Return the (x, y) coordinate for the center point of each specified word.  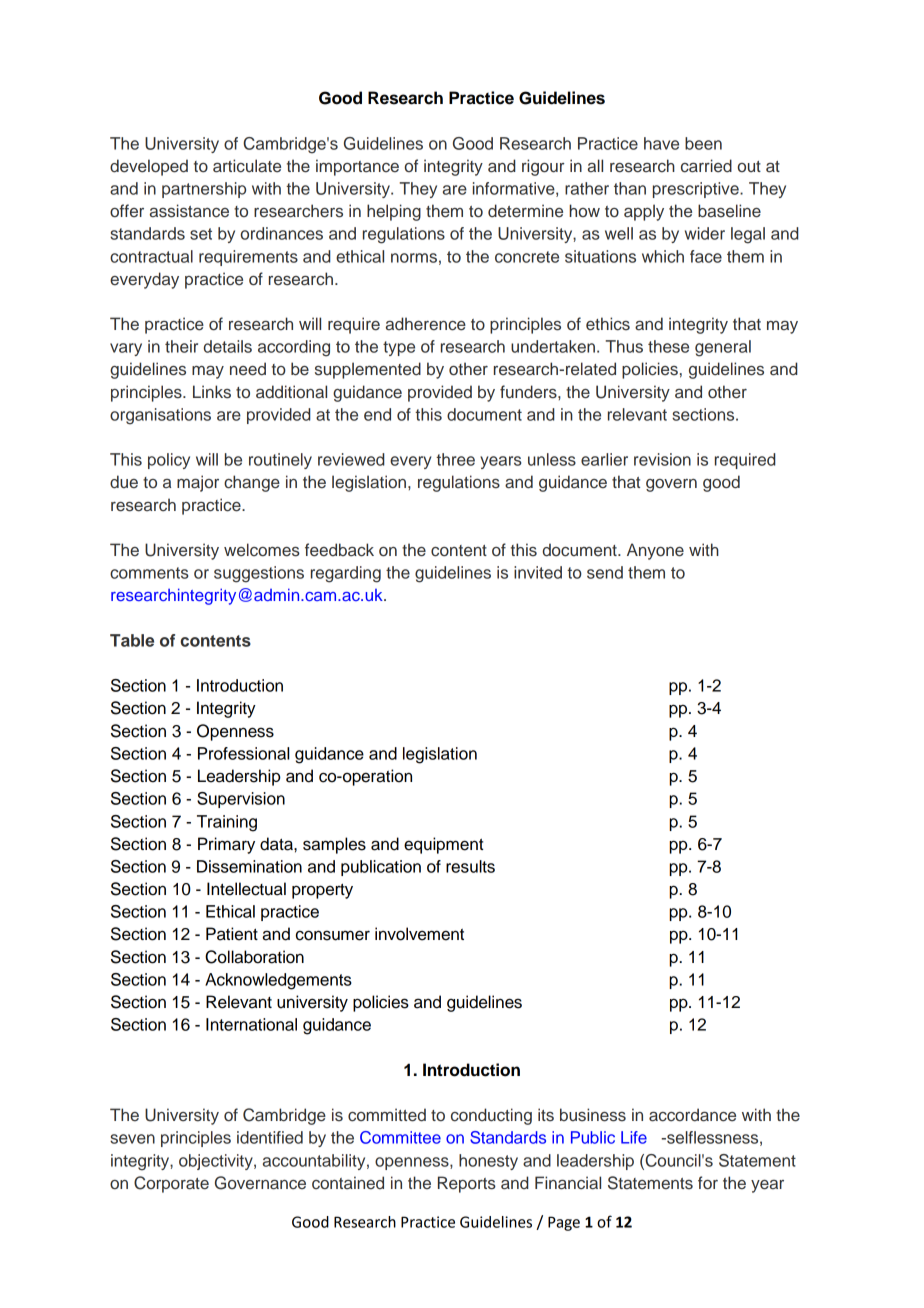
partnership (204, 190)
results (470, 866)
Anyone (655, 551)
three (455, 459)
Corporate (171, 1184)
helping (394, 212)
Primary (226, 845)
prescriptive (697, 190)
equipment (443, 845)
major (198, 483)
